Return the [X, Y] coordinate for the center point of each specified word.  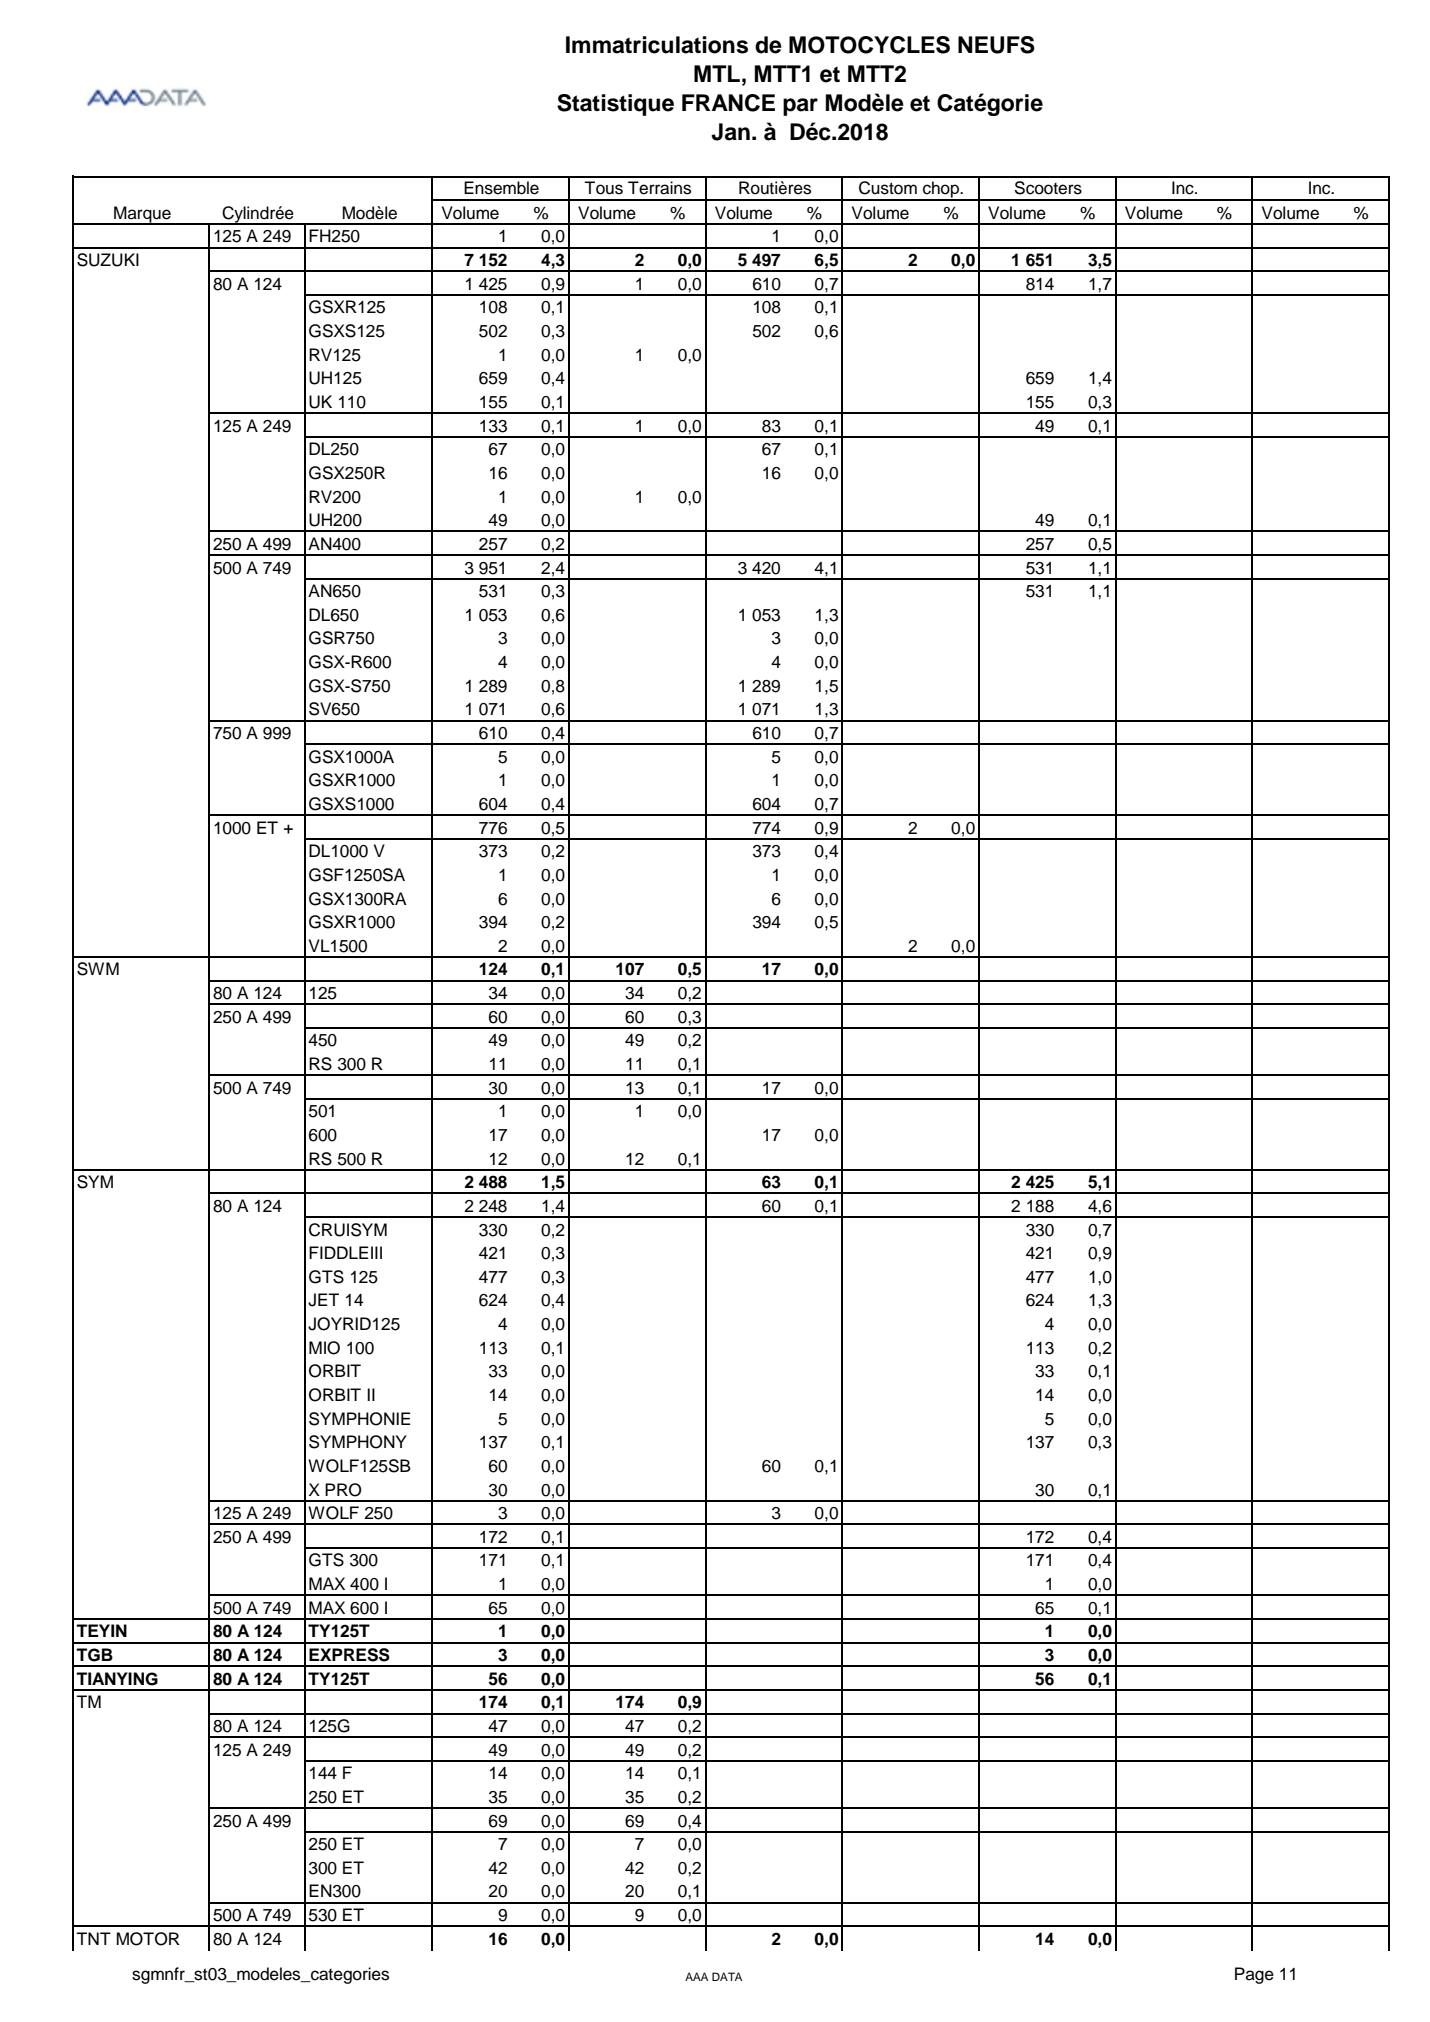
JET [323, 1300]
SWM [98, 969]
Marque [142, 215]
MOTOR [148, 1939]
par [800, 107]
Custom [888, 188]
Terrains [659, 188]
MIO [324, 1348]
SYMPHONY [358, 1442]
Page [1254, 1975]
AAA [696, 1976]
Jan [730, 132]
